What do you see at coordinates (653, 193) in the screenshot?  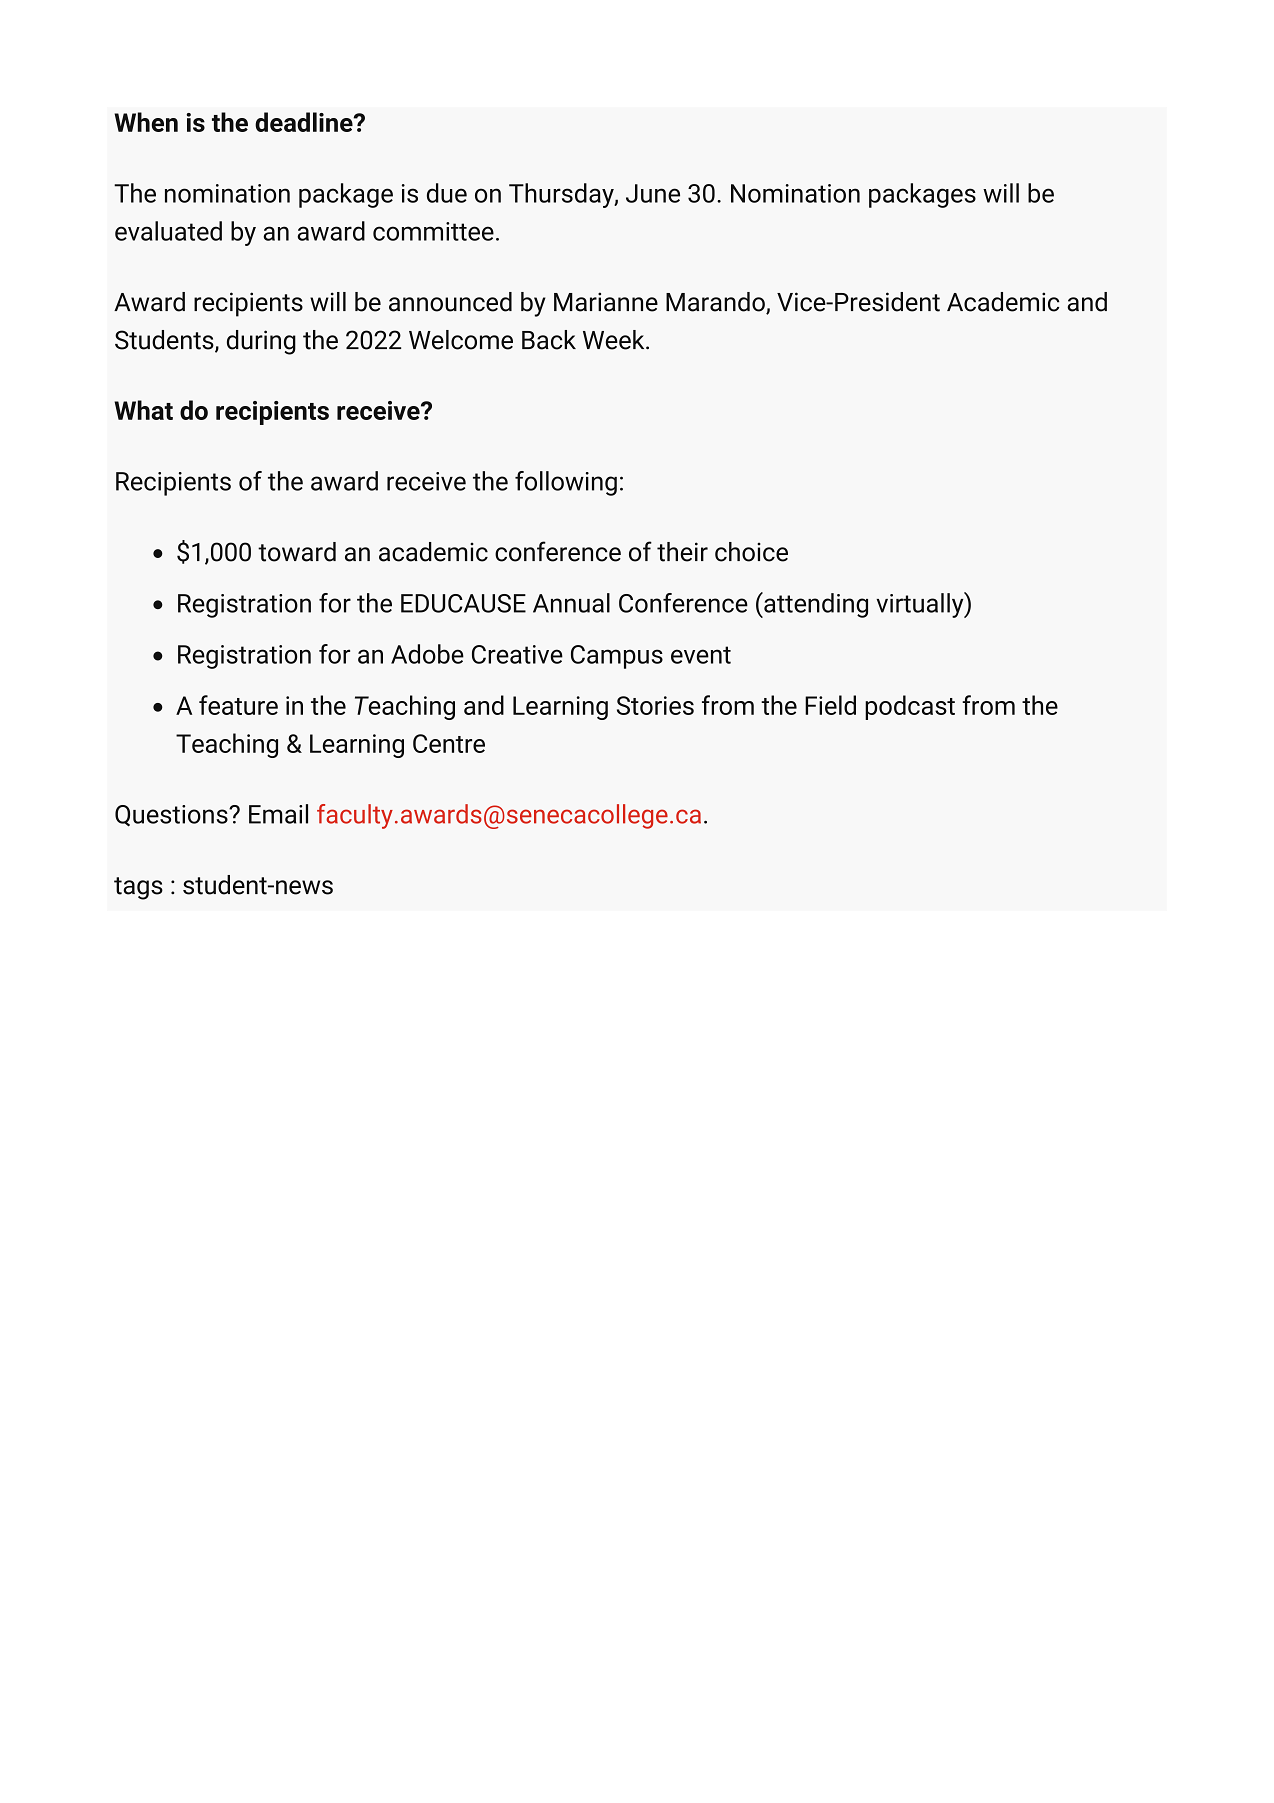 I see `June` at bounding box center [653, 193].
